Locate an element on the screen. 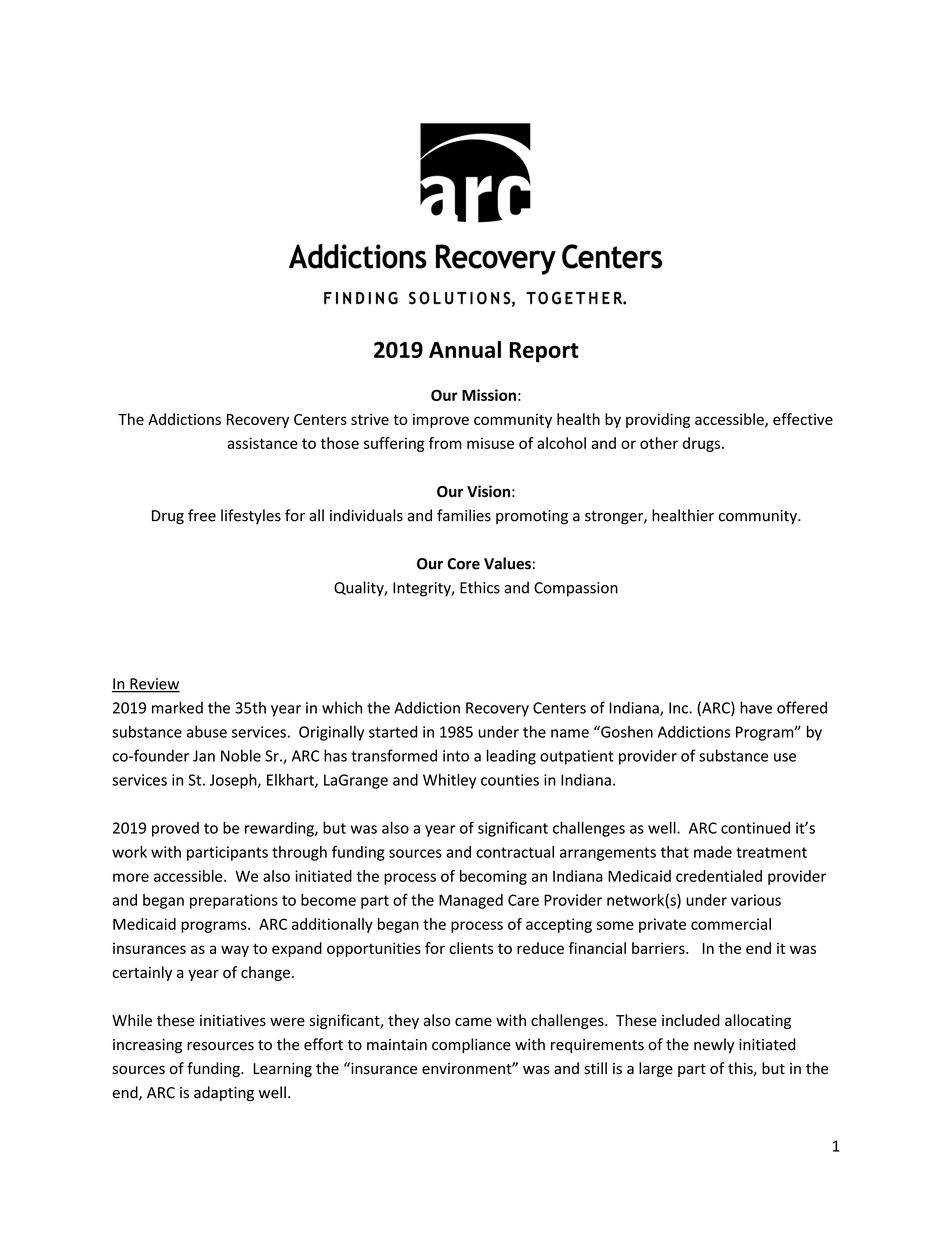 The width and height of the screenshot is (952, 1233). providing is located at coordinates (658, 420).
